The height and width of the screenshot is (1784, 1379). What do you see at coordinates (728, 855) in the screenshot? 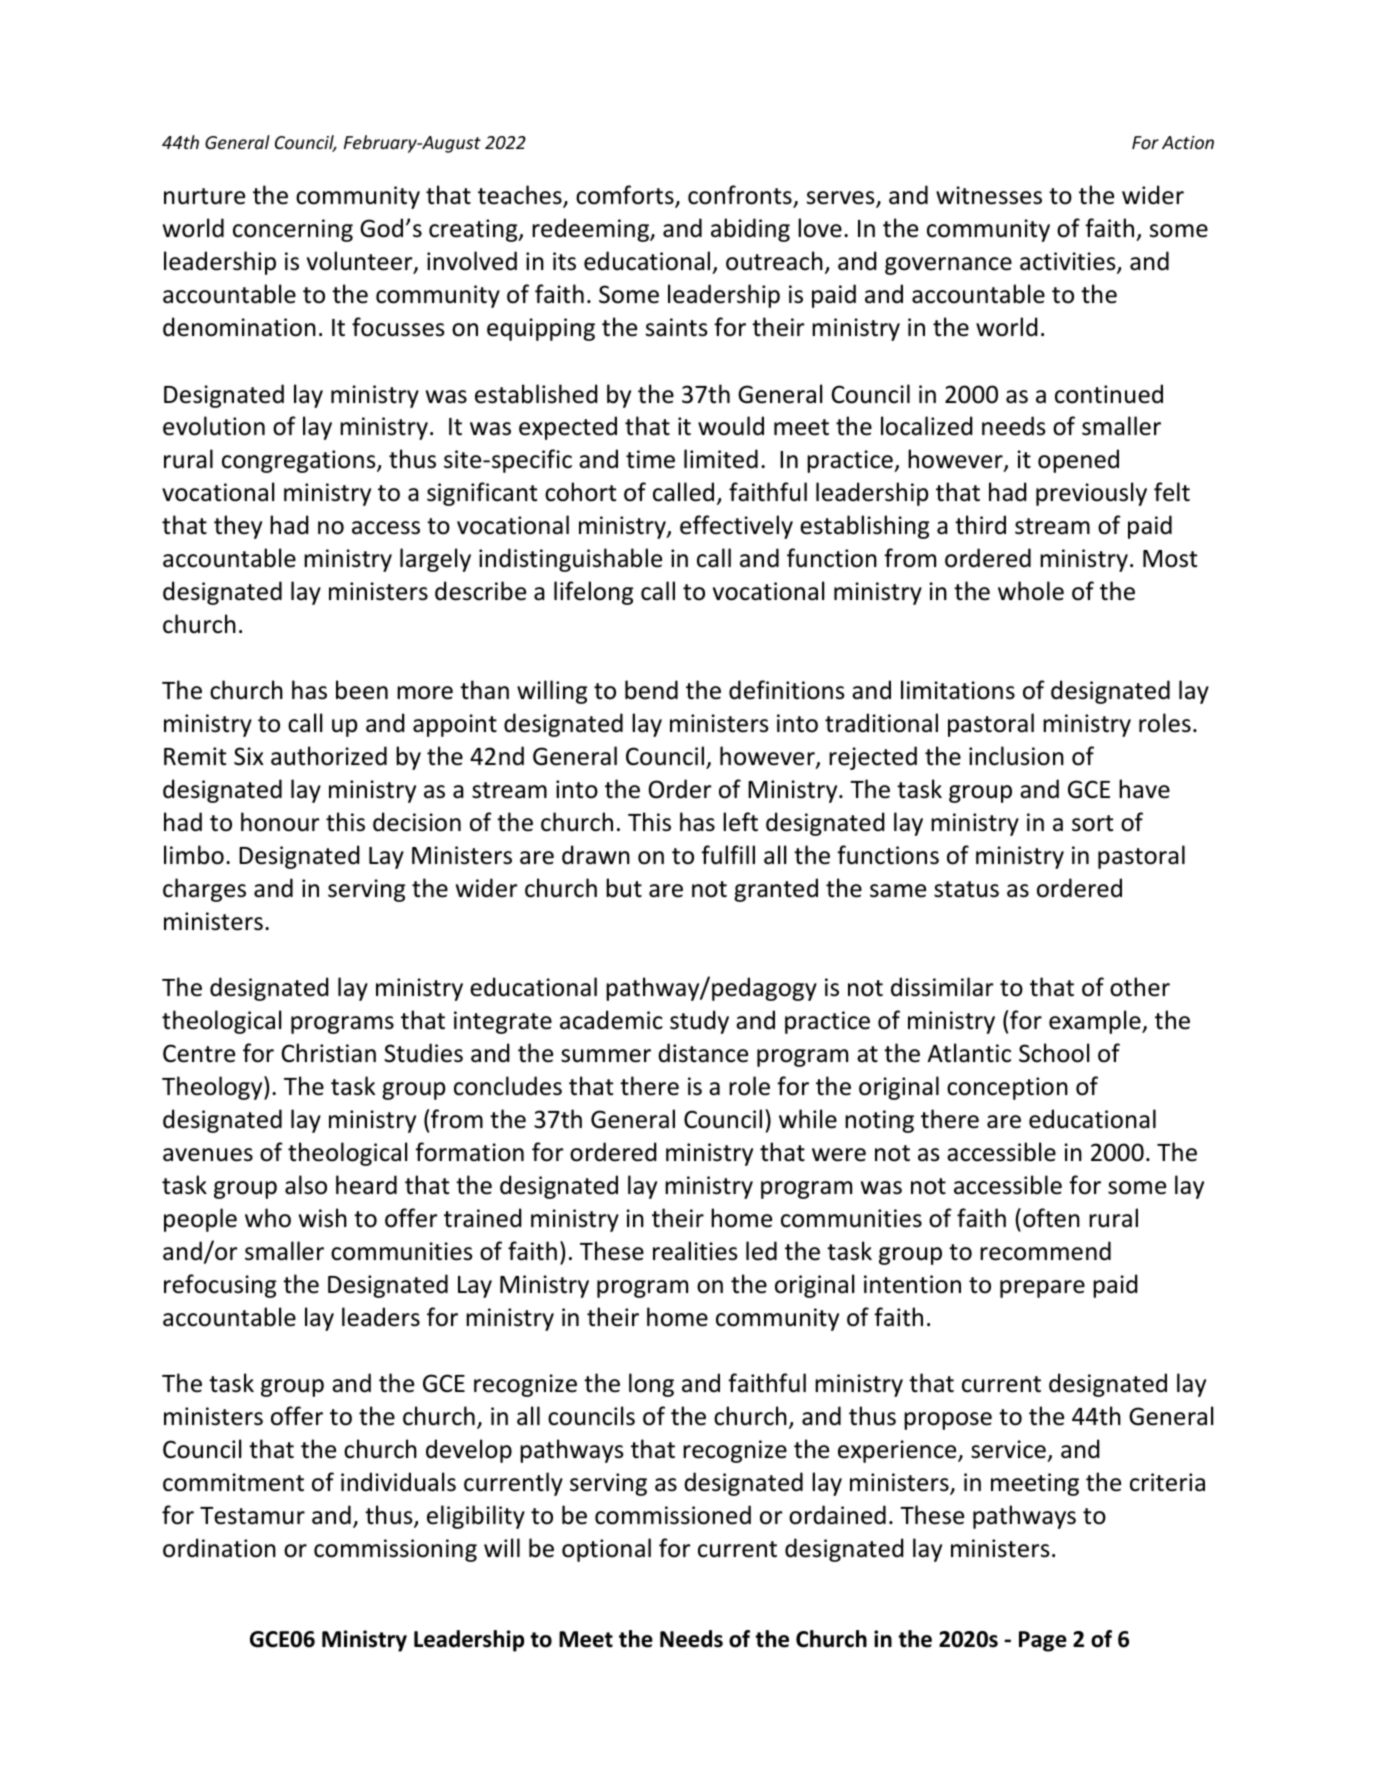
I see `fulfill` at bounding box center [728, 855].
